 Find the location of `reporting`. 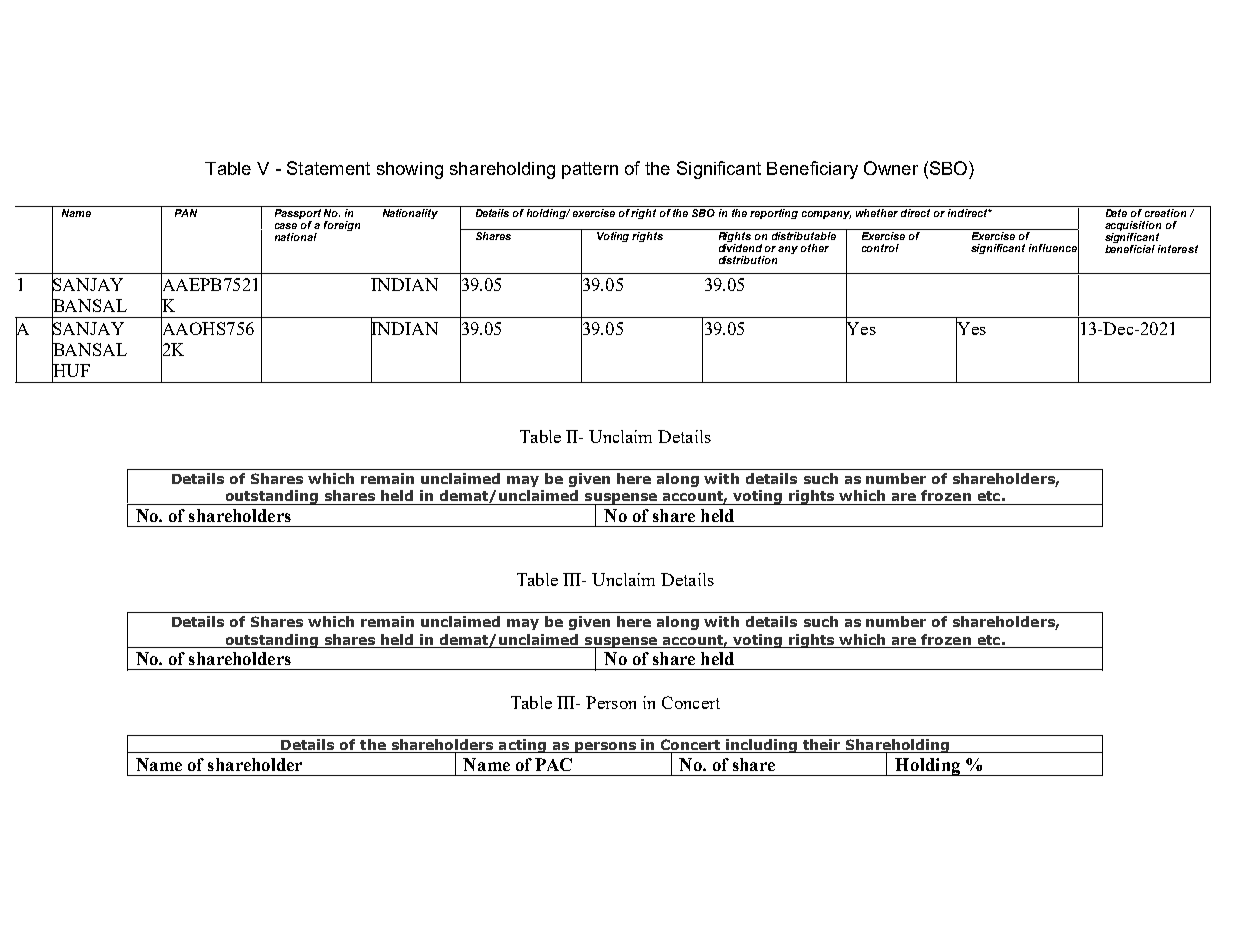

reporting is located at coordinates (775, 212).
